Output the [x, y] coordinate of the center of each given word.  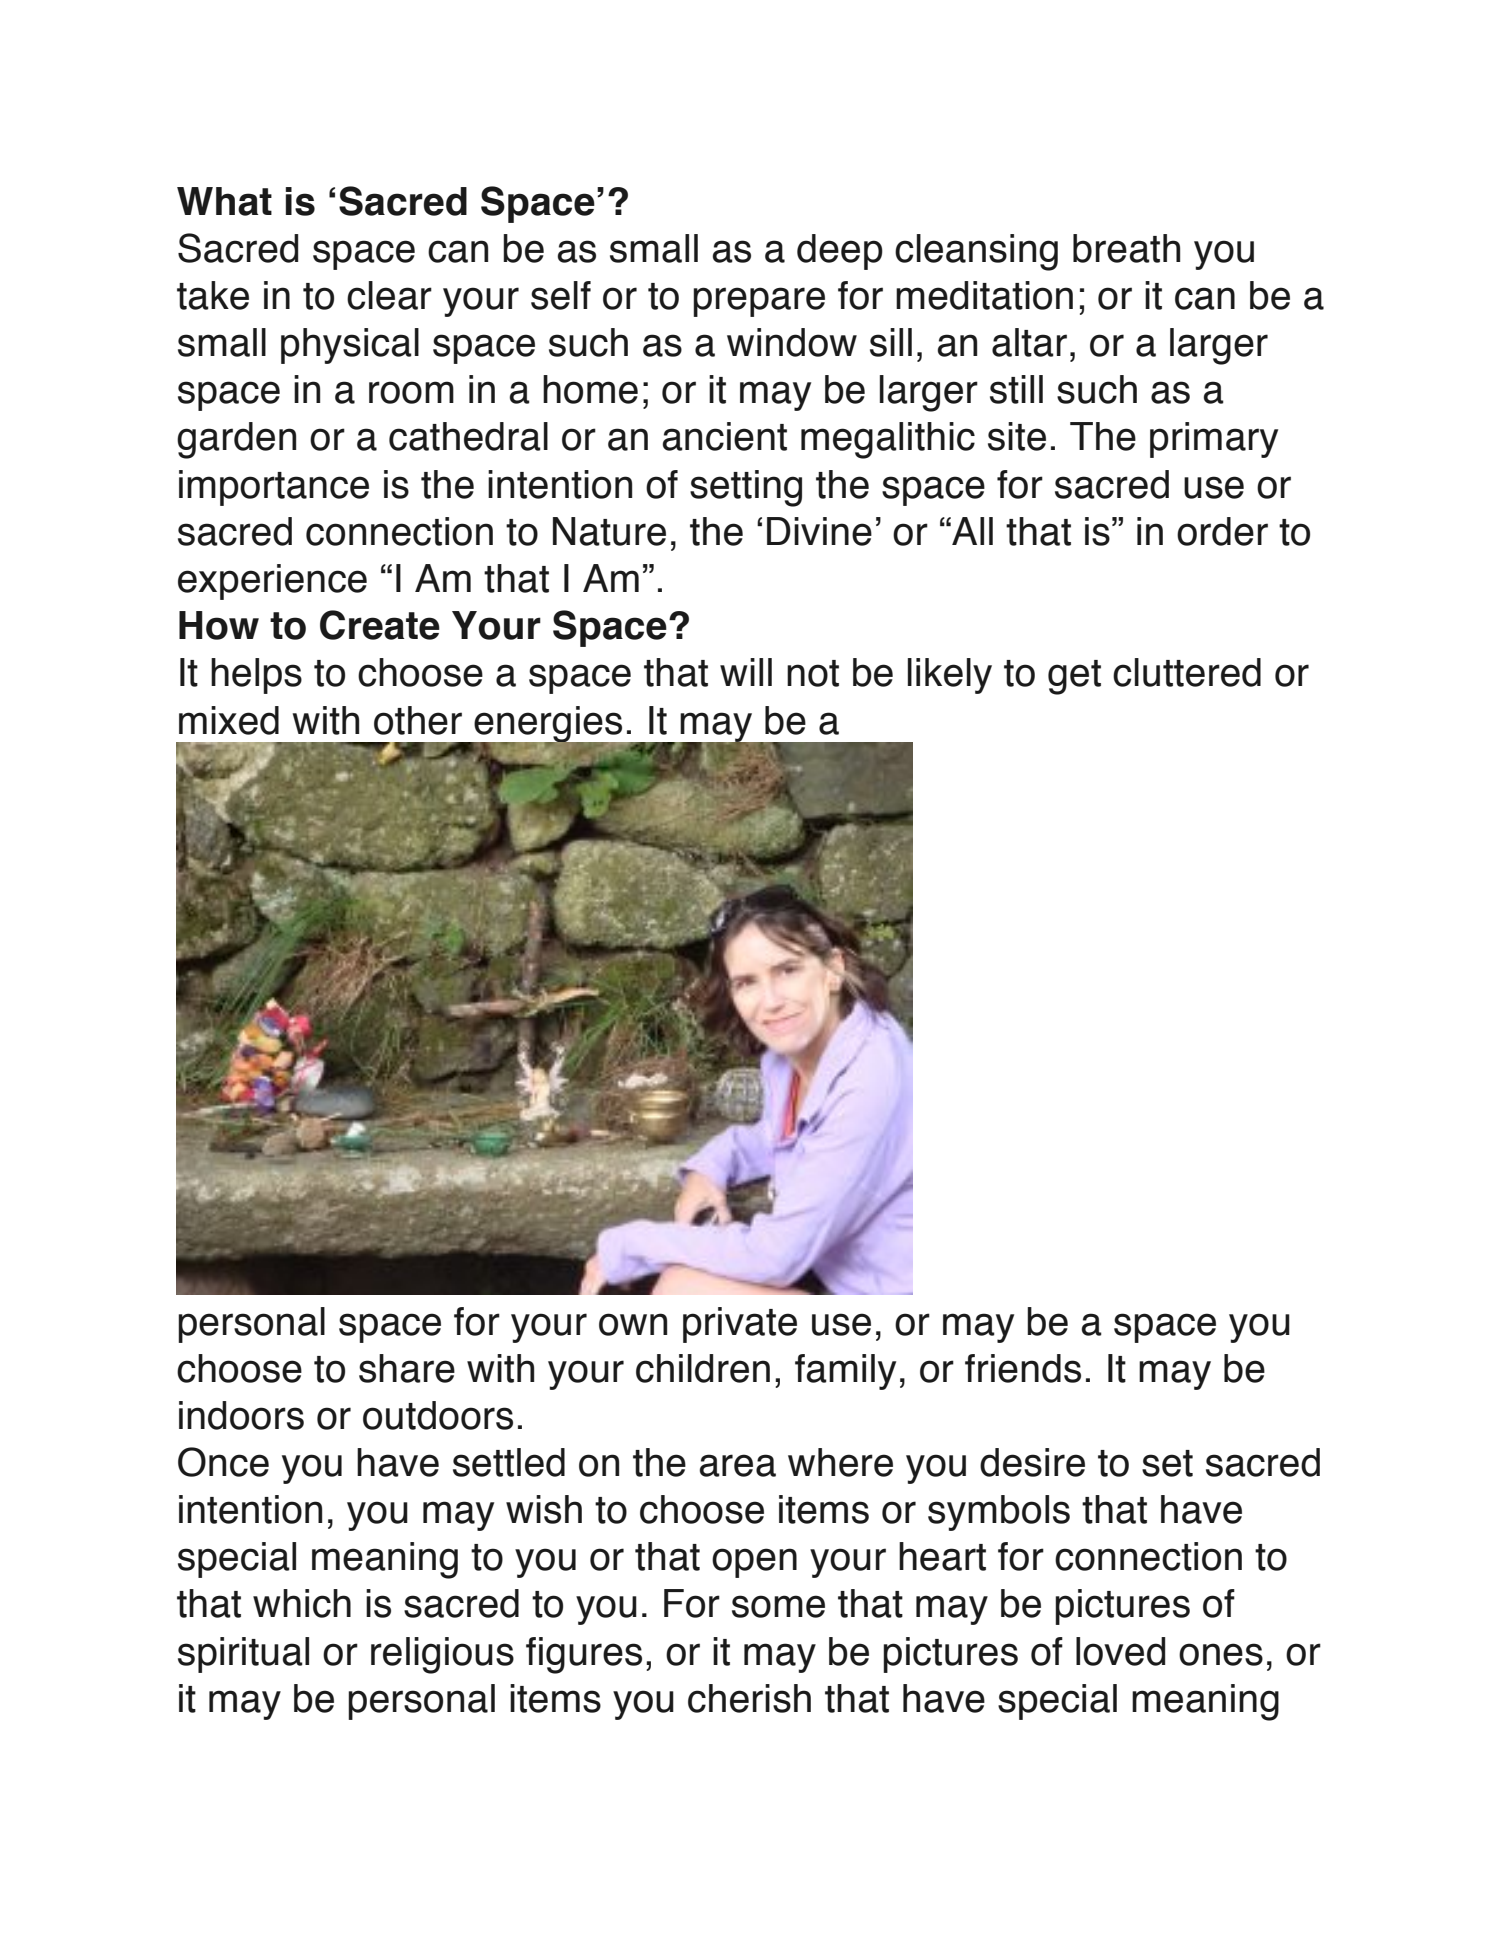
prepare [759, 302]
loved [1120, 1651]
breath [1126, 248]
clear [389, 295]
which [302, 1603]
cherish [749, 1698]
